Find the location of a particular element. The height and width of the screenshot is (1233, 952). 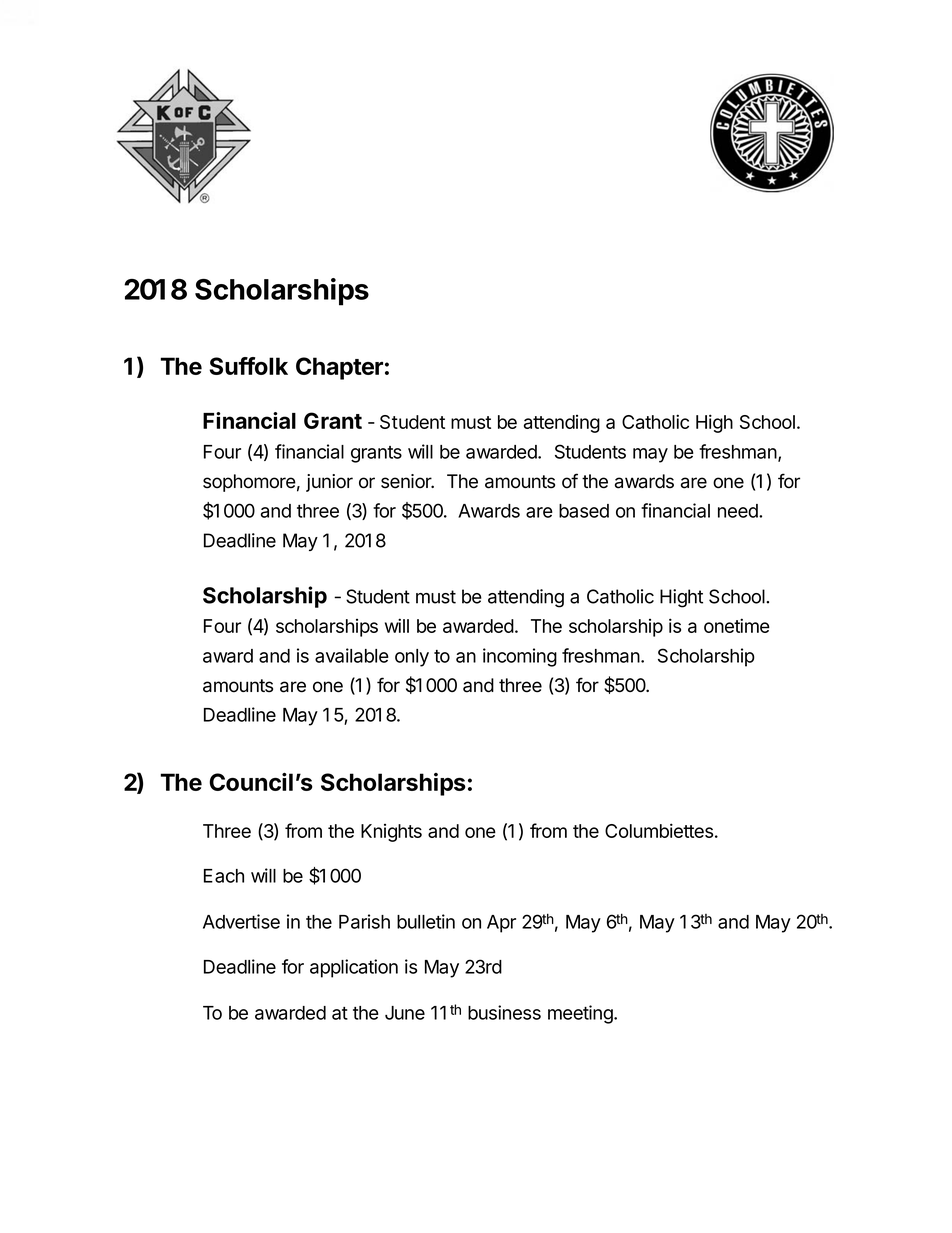

Chapter is located at coordinates (339, 368).
